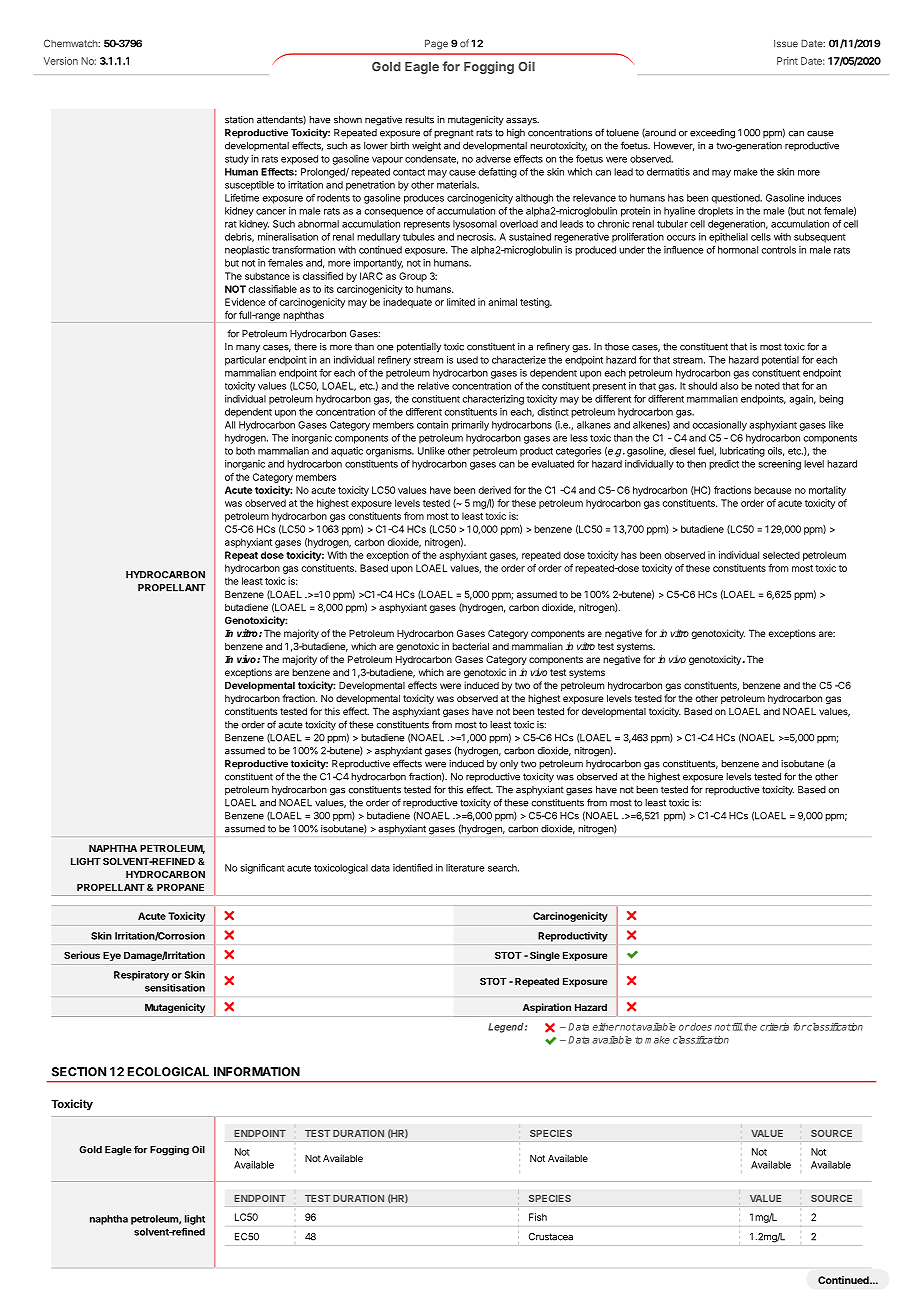  Describe the element at coordinates (168, 1072) in the image. I see `ECOLOGICAL` at that location.
